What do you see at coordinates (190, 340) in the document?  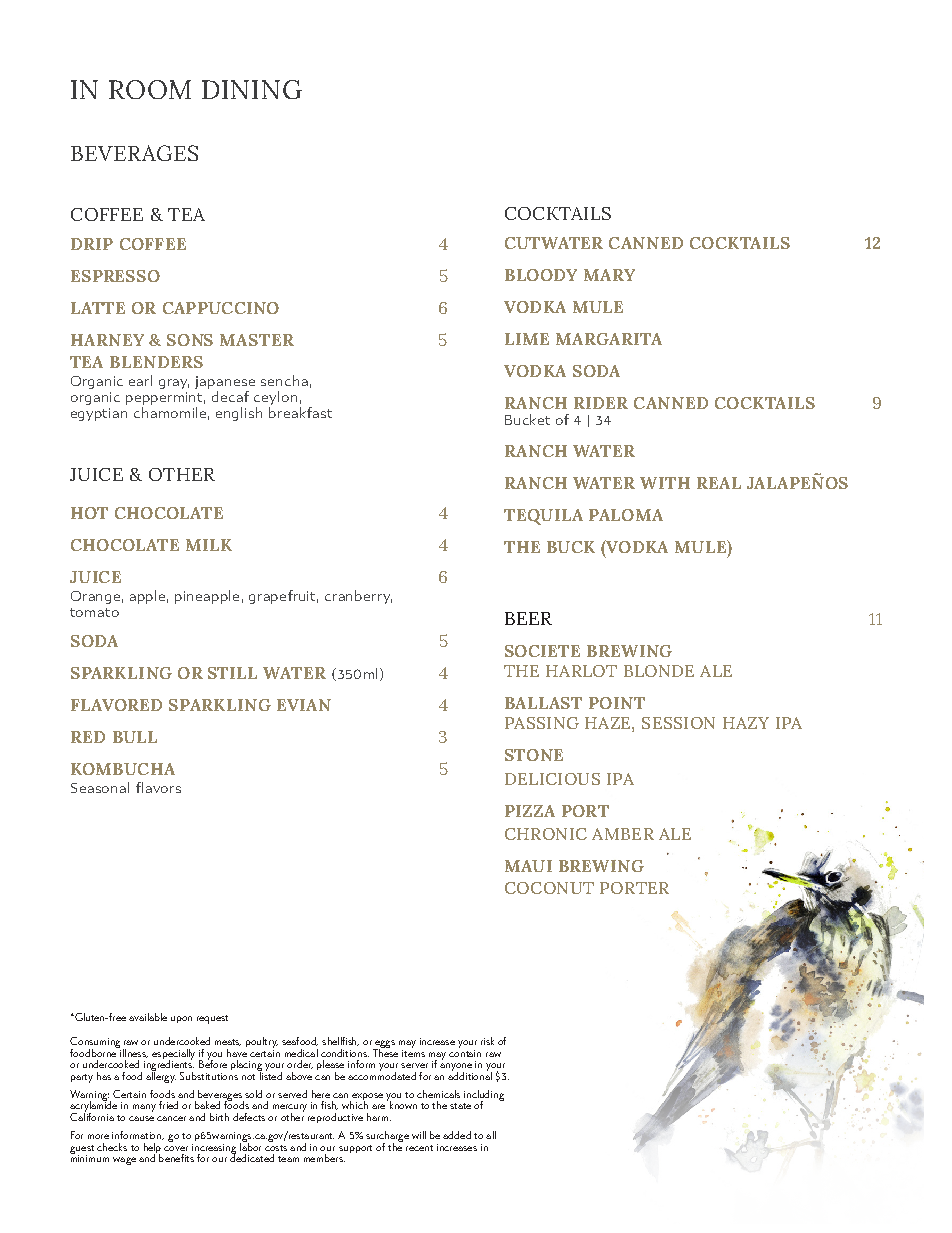 I see `SONS` at bounding box center [190, 340].
